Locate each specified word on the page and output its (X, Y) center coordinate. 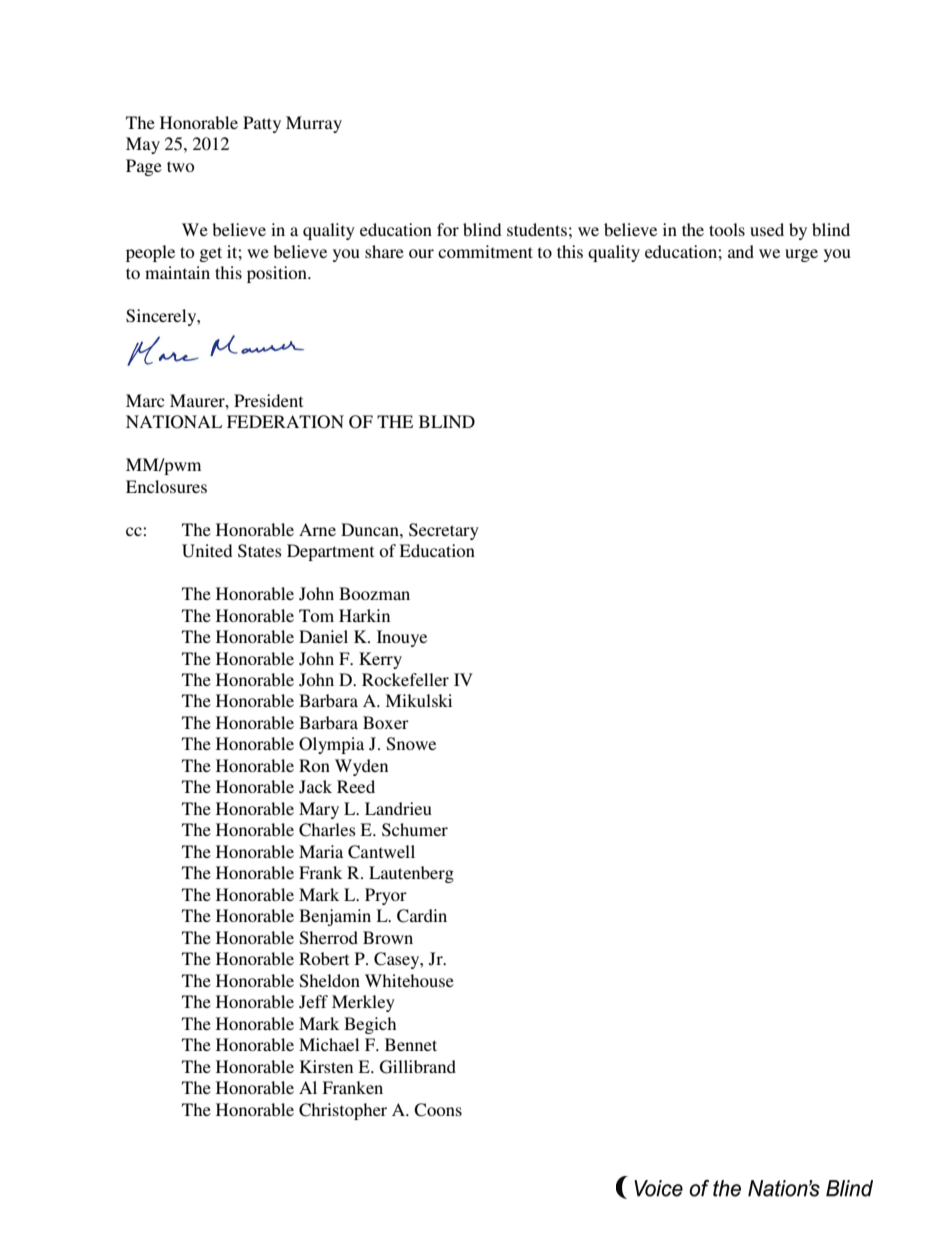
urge (801, 255)
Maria (321, 851)
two (180, 166)
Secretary (444, 531)
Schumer (415, 830)
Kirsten (326, 1066)
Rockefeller (405, 679)
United (207, 551)
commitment (485, 251)
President (268, 400)
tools (727, 229)
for (448, 229)
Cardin (422, 916)
